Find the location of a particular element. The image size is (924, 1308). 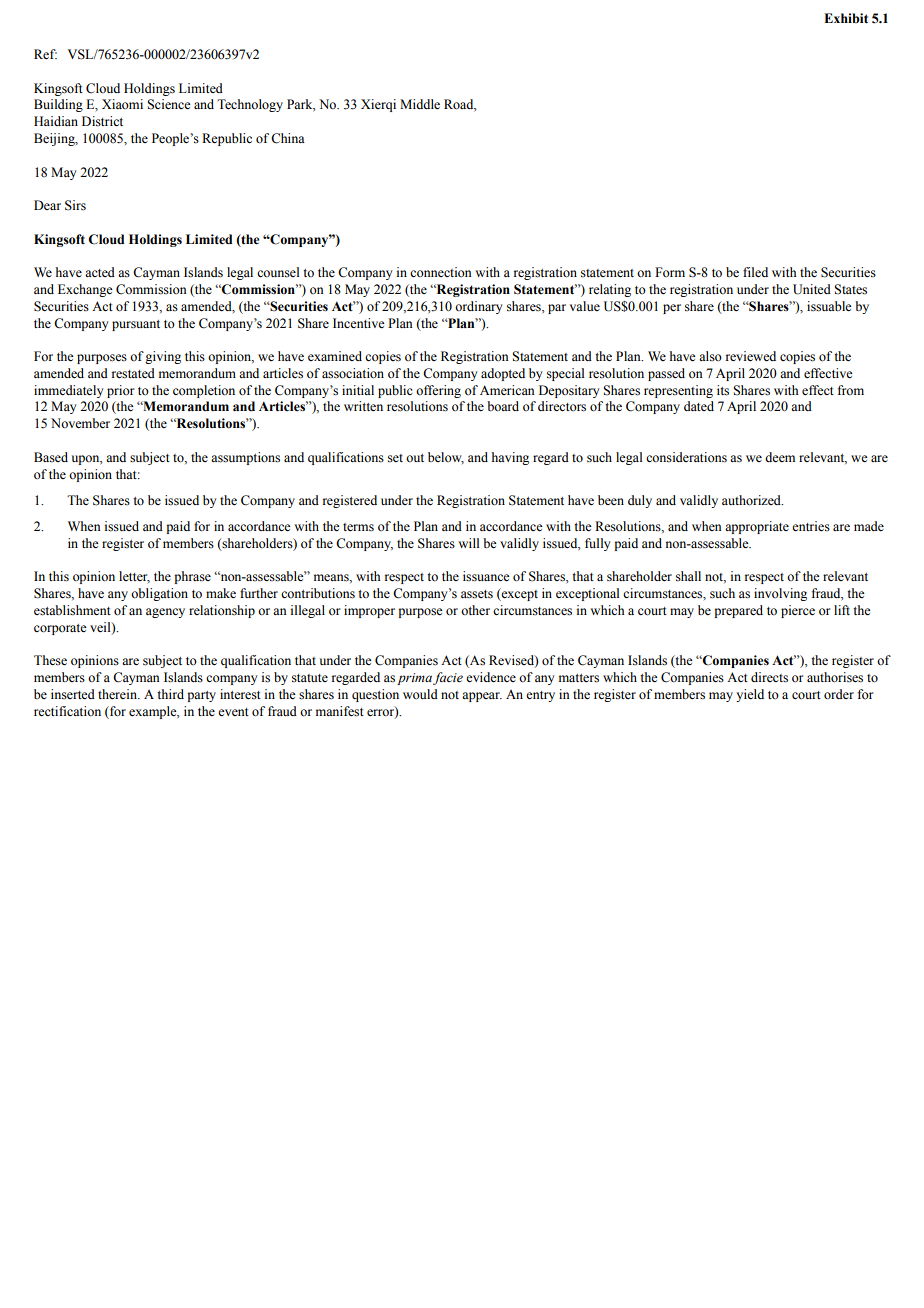

Ref is located at coordinates (45, 54).
